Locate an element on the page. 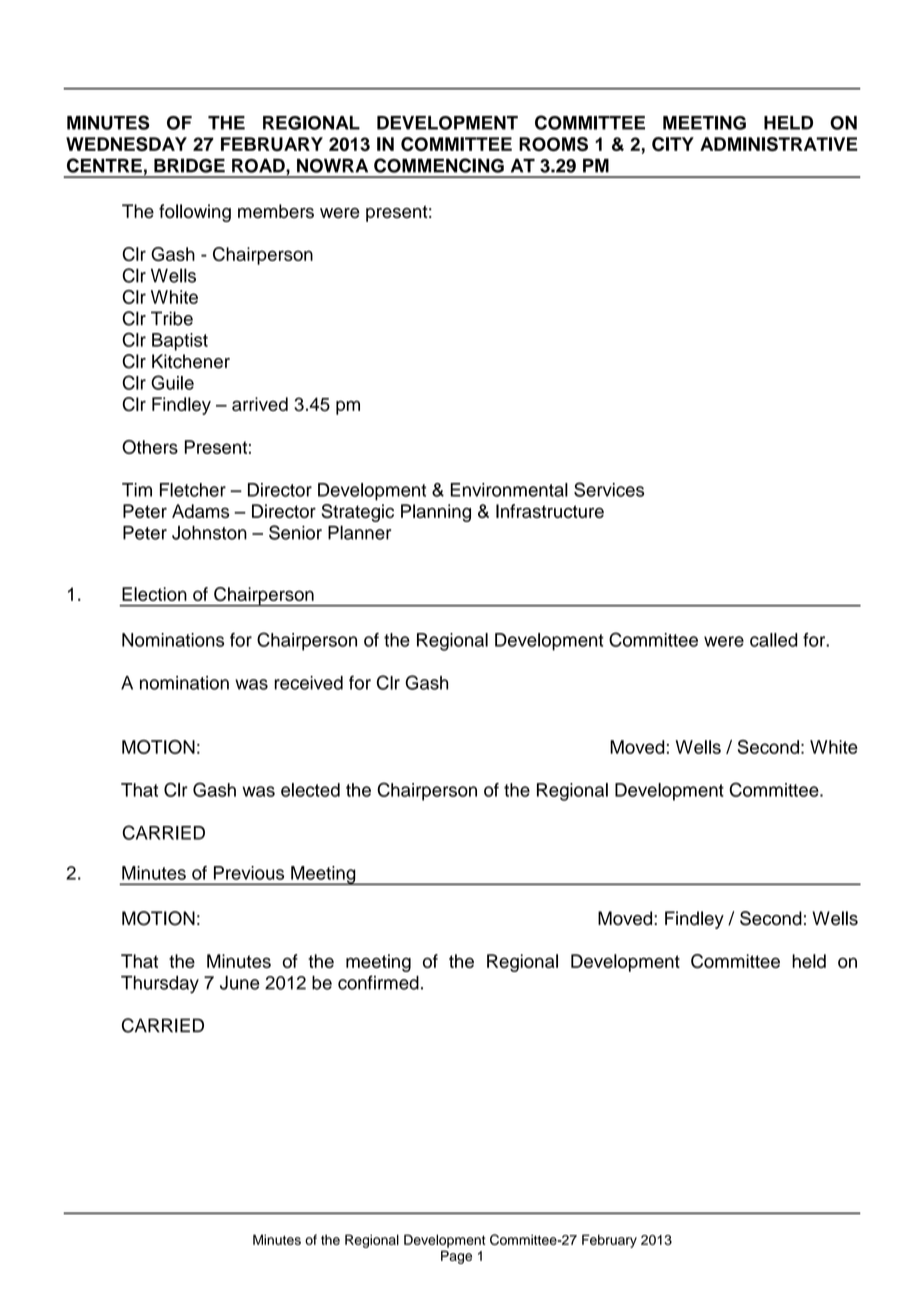 The height and width of the document is (1308, 924). BRIDGE is located at coordinates (189, 165).
